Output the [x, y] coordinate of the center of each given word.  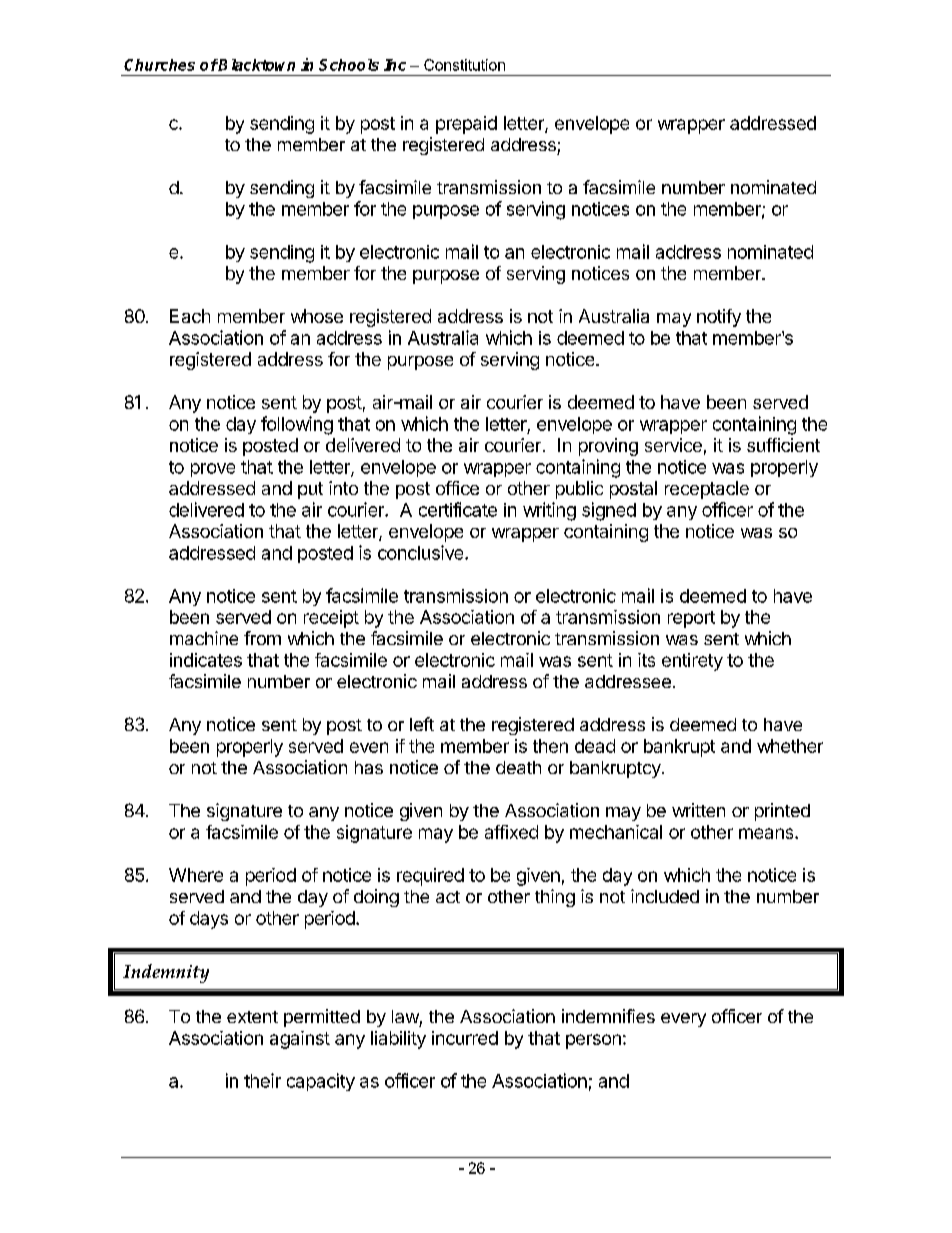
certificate [458, 509]
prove [213, 470]
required [430, 877]
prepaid [466, 125]
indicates [206, 660]
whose [317, 316]
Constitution [464, 65]
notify [719, 318]
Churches [159, 65]
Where [196, 875]
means [767, 833]
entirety [692, 662]
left [422, 724]
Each [190, 316]
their [262, 1080]
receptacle [707, 490]
